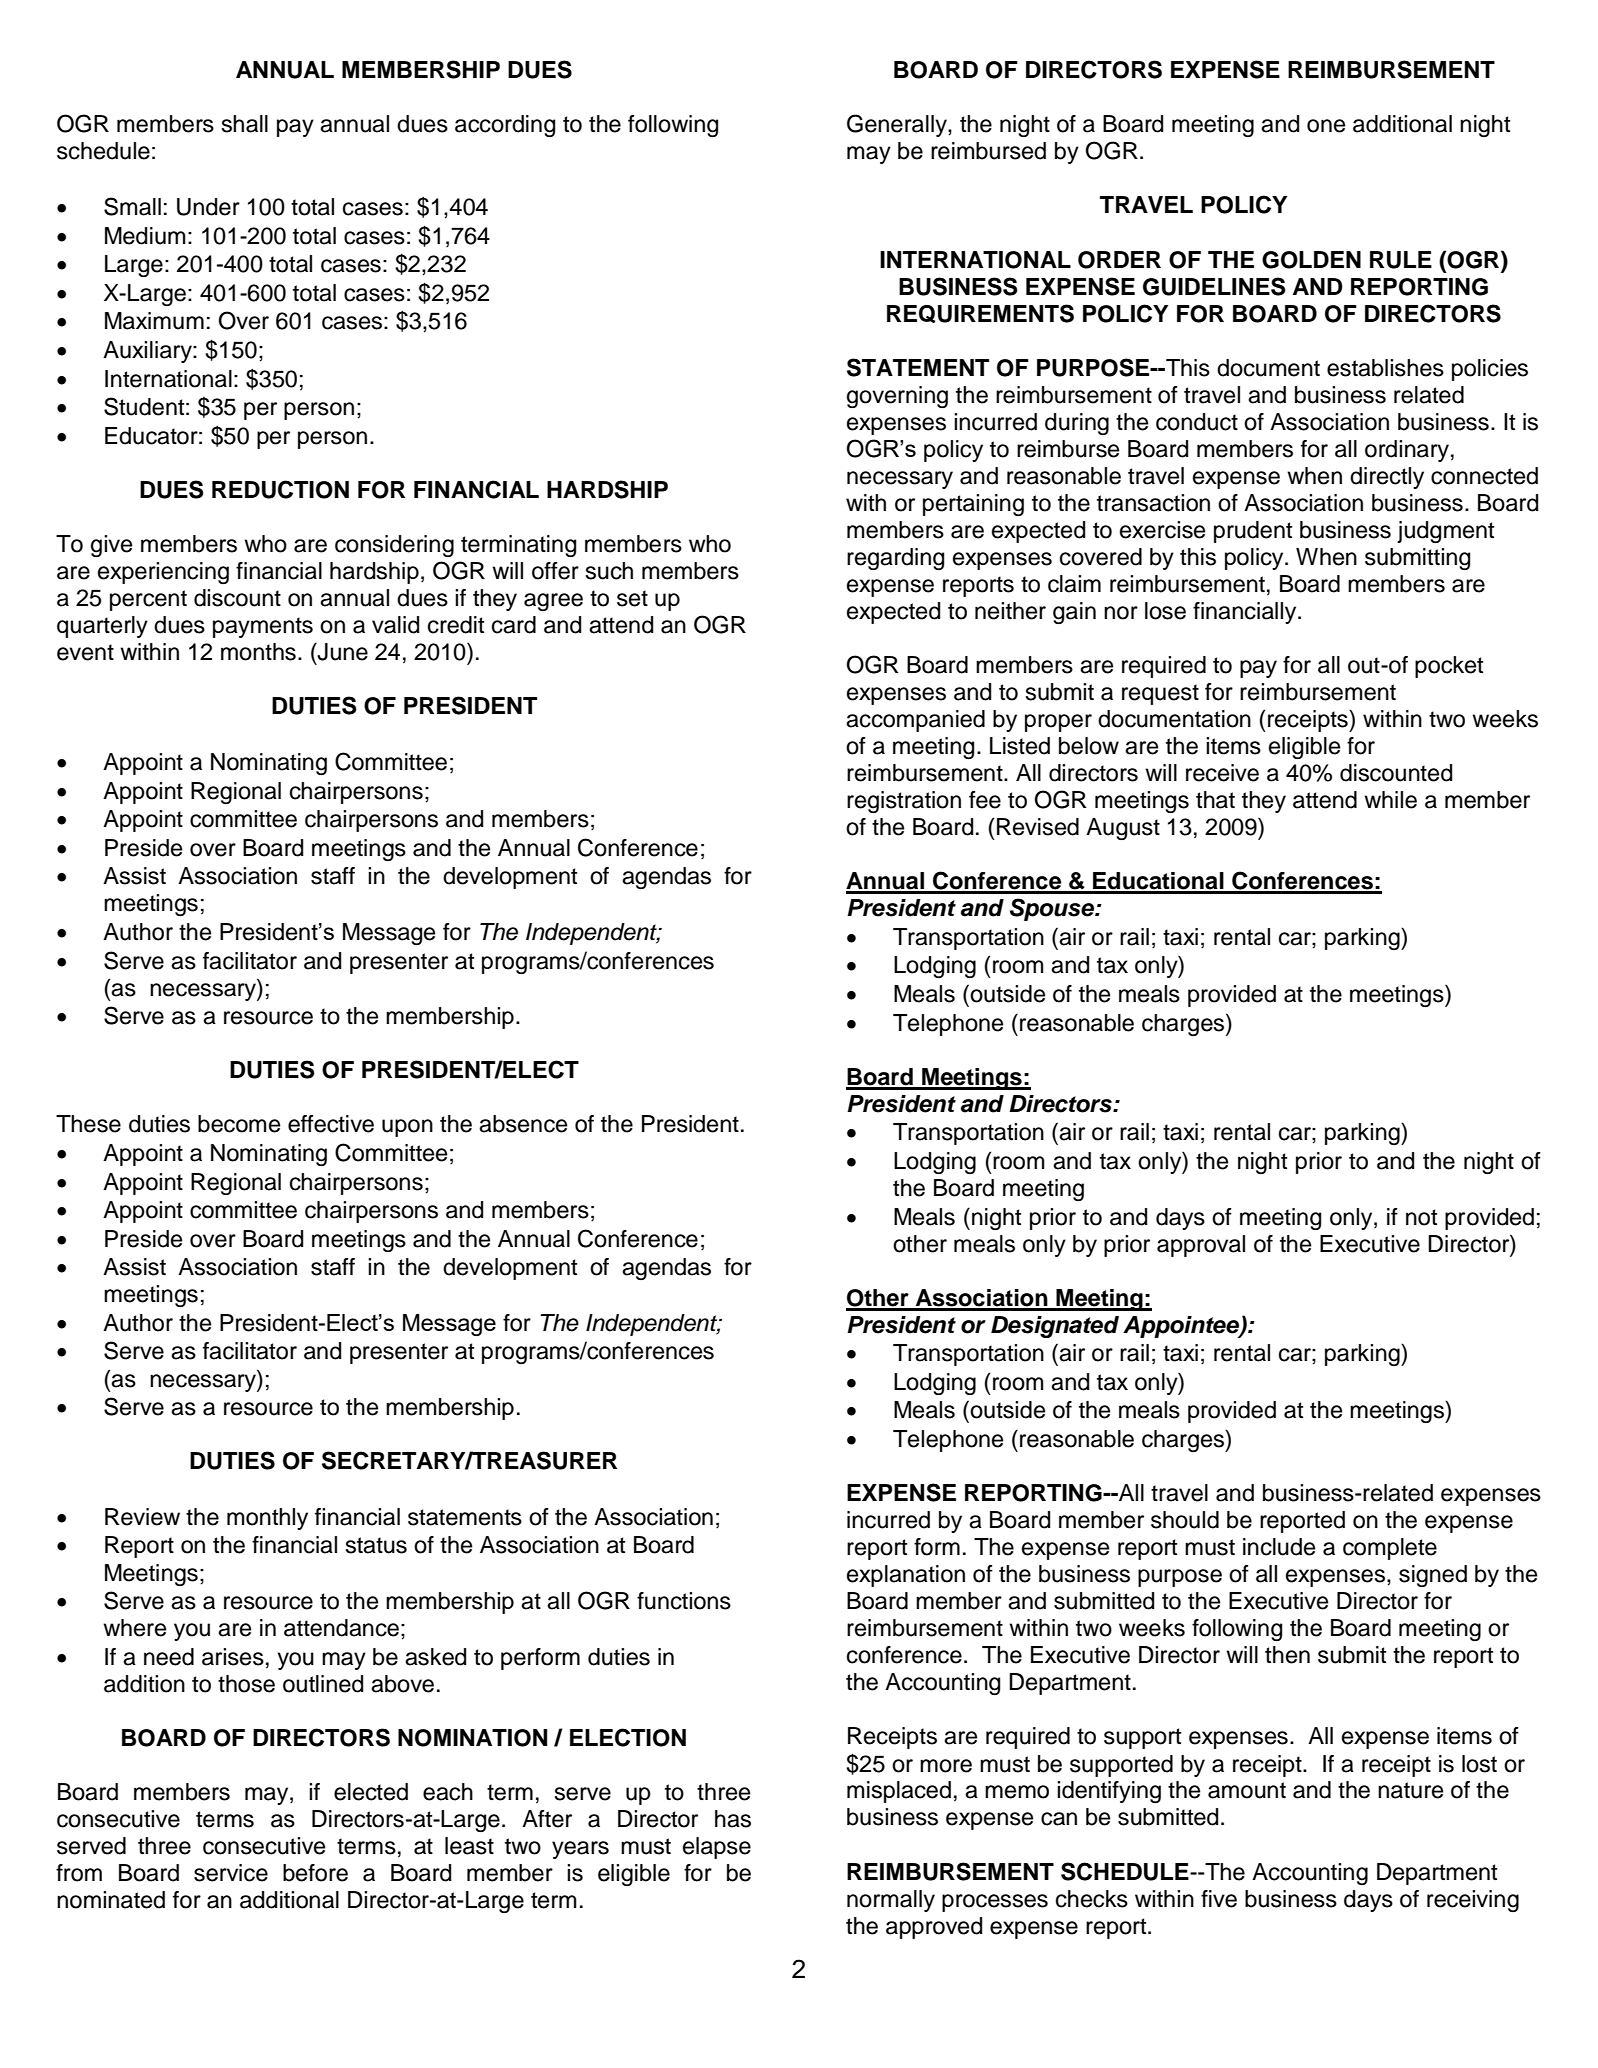  What do you see at coordinates (231, 1873) in the screenshot?
I see `service` at bounding box center [231, 1873].
